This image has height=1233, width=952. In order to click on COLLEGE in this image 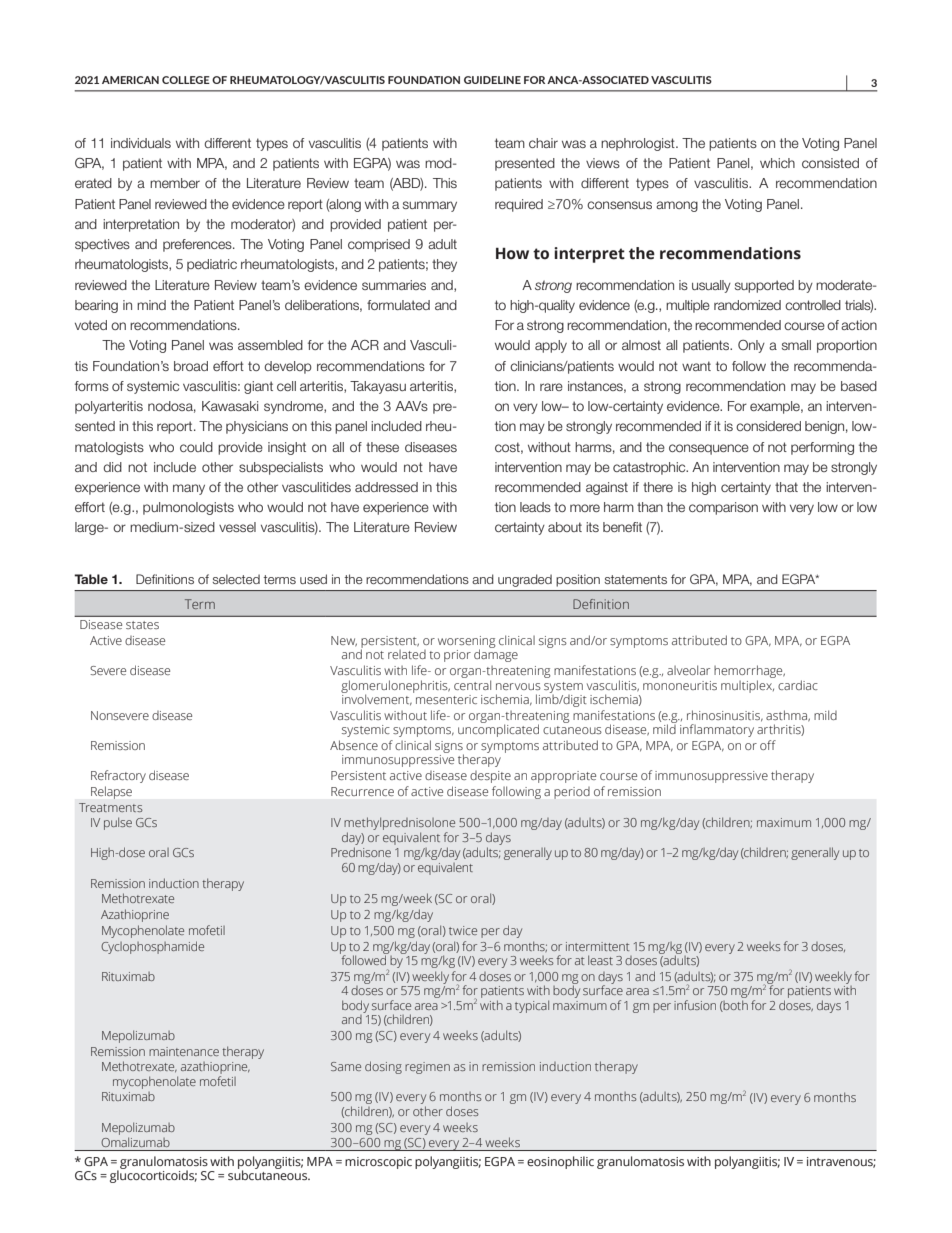, I will do `click(186, 80)`.
